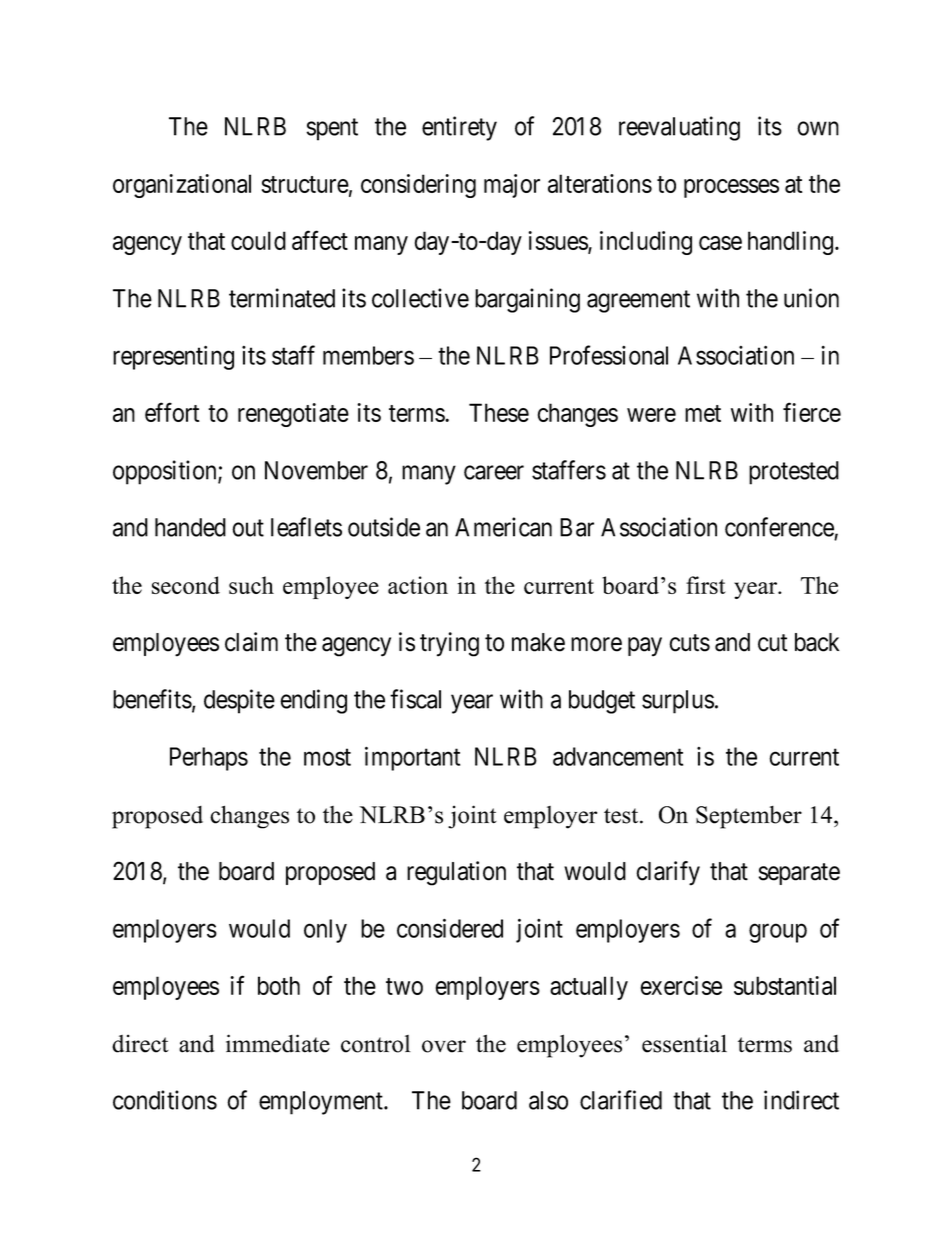  Describe the element at coordinates (166, 472) in the document. I see `opposition` at that location.
